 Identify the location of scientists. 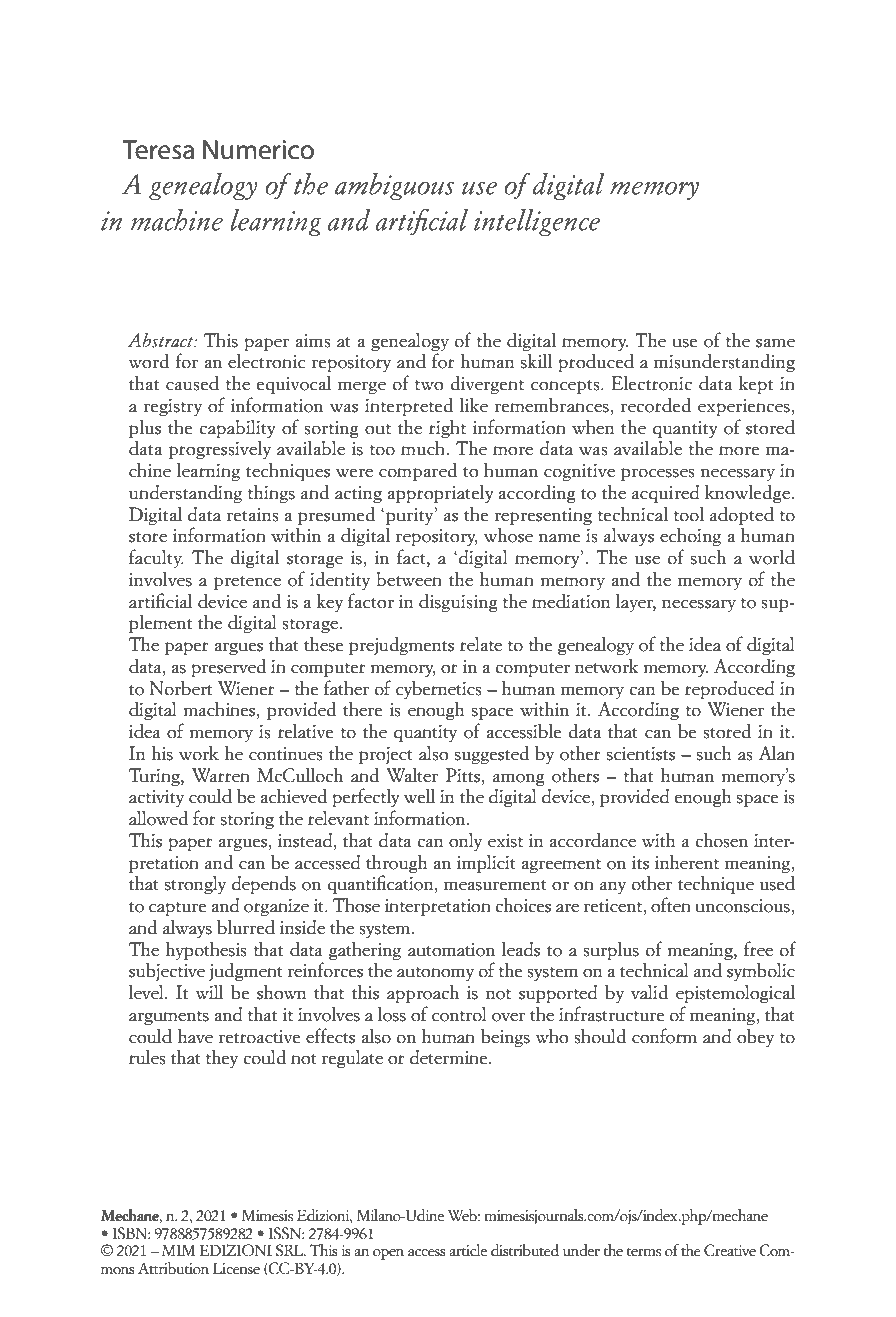
(641, 754).
